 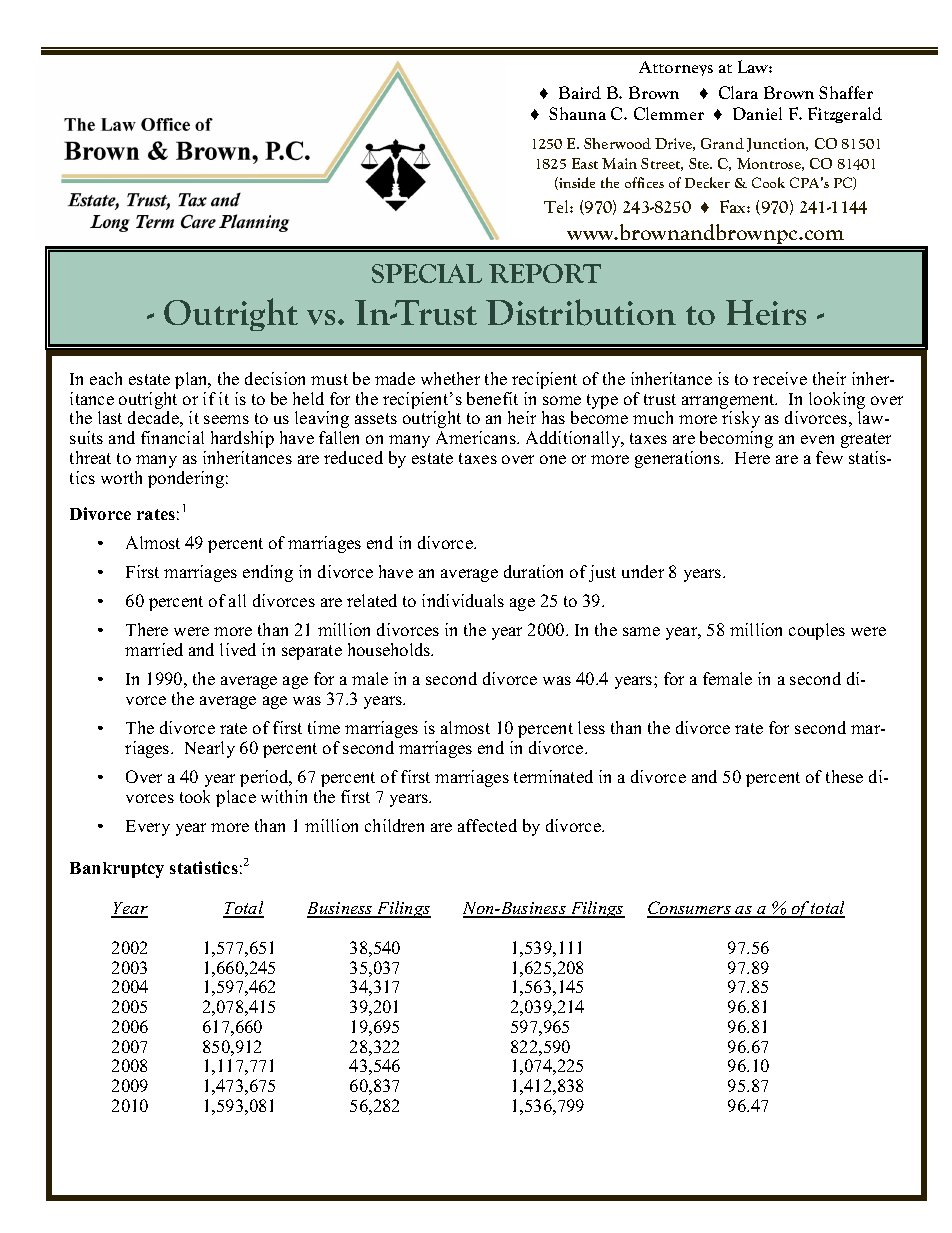 I want to click on Bankruptcy, so click(x=117, y=870).
